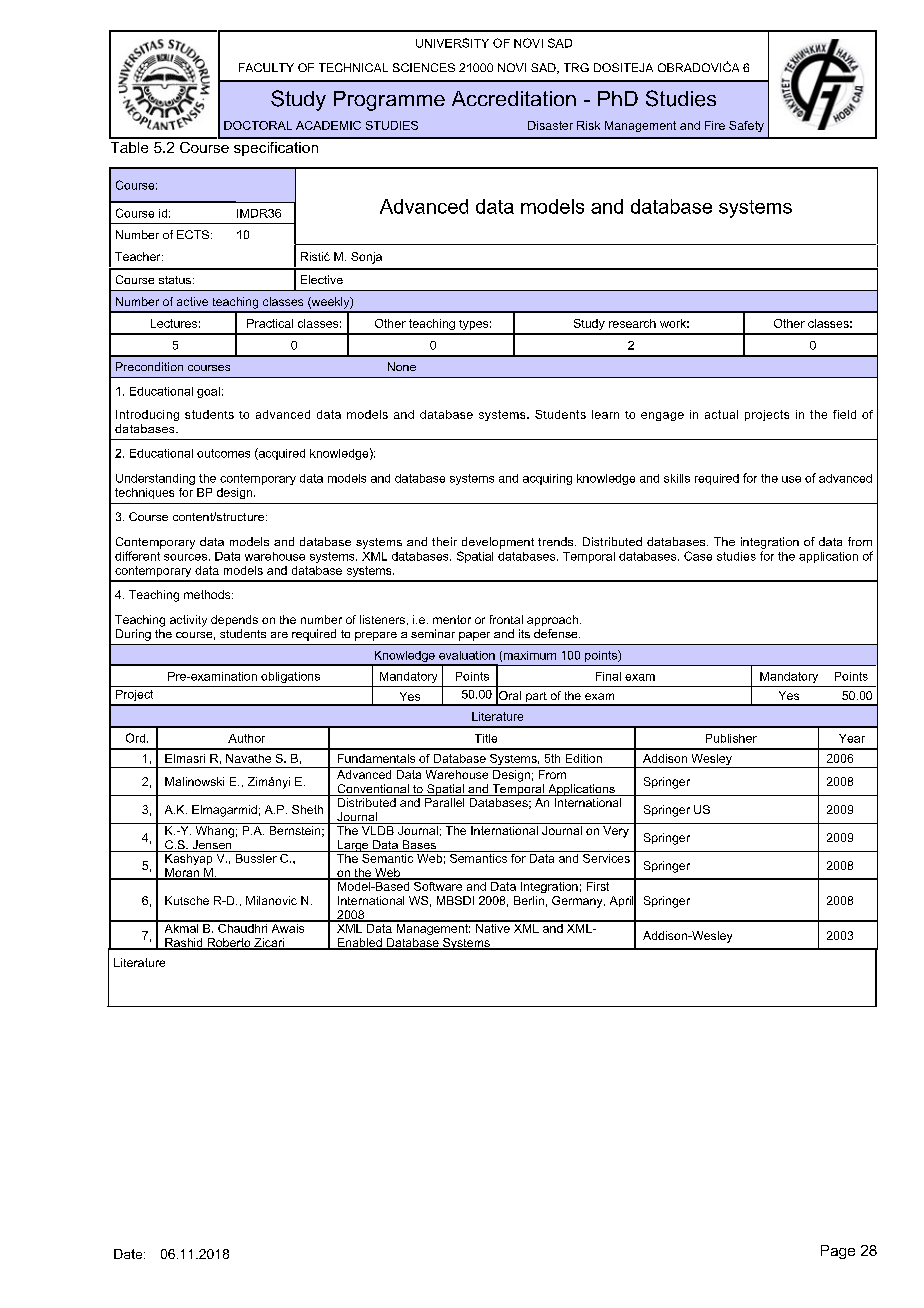 This page has width=924, height=1308. Describe the element at coordinates (474, 636) in the page. I see `paper` at that location.
